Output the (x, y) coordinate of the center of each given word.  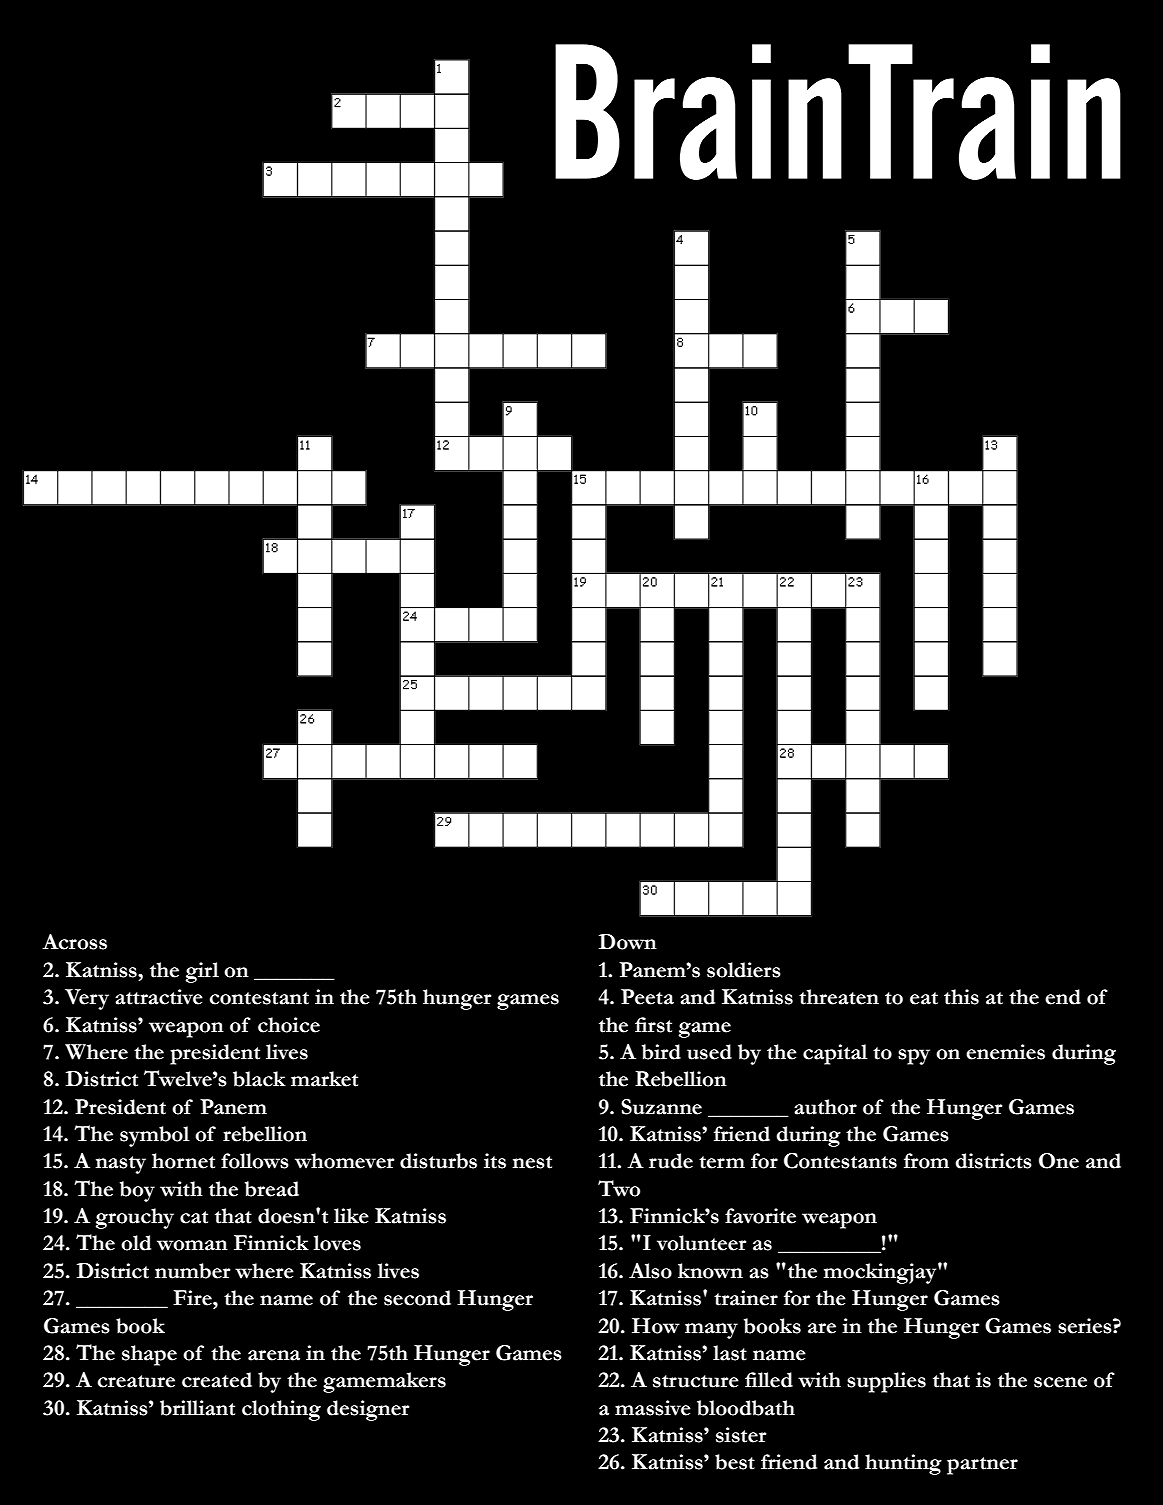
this (961, 997)
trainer (746, 1298)
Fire (193, 1298)
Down (628, 942)
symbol (155, 1136)
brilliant (197, 1408)
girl (202, 972)
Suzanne (661, 1107)
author (825, 1107)
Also (650, 1271)
